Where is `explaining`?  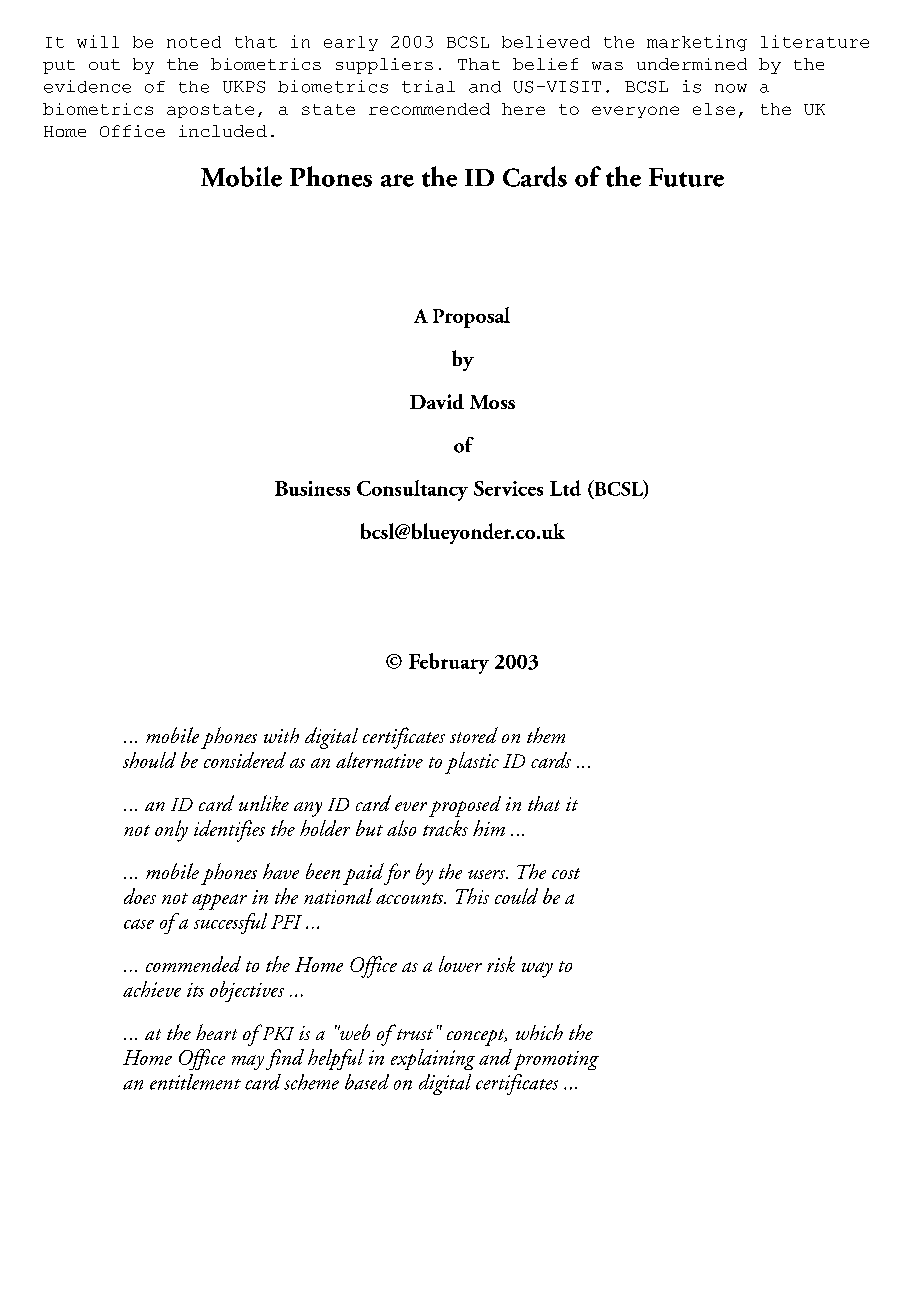
explaining is located at coordinates (433, 1059).
